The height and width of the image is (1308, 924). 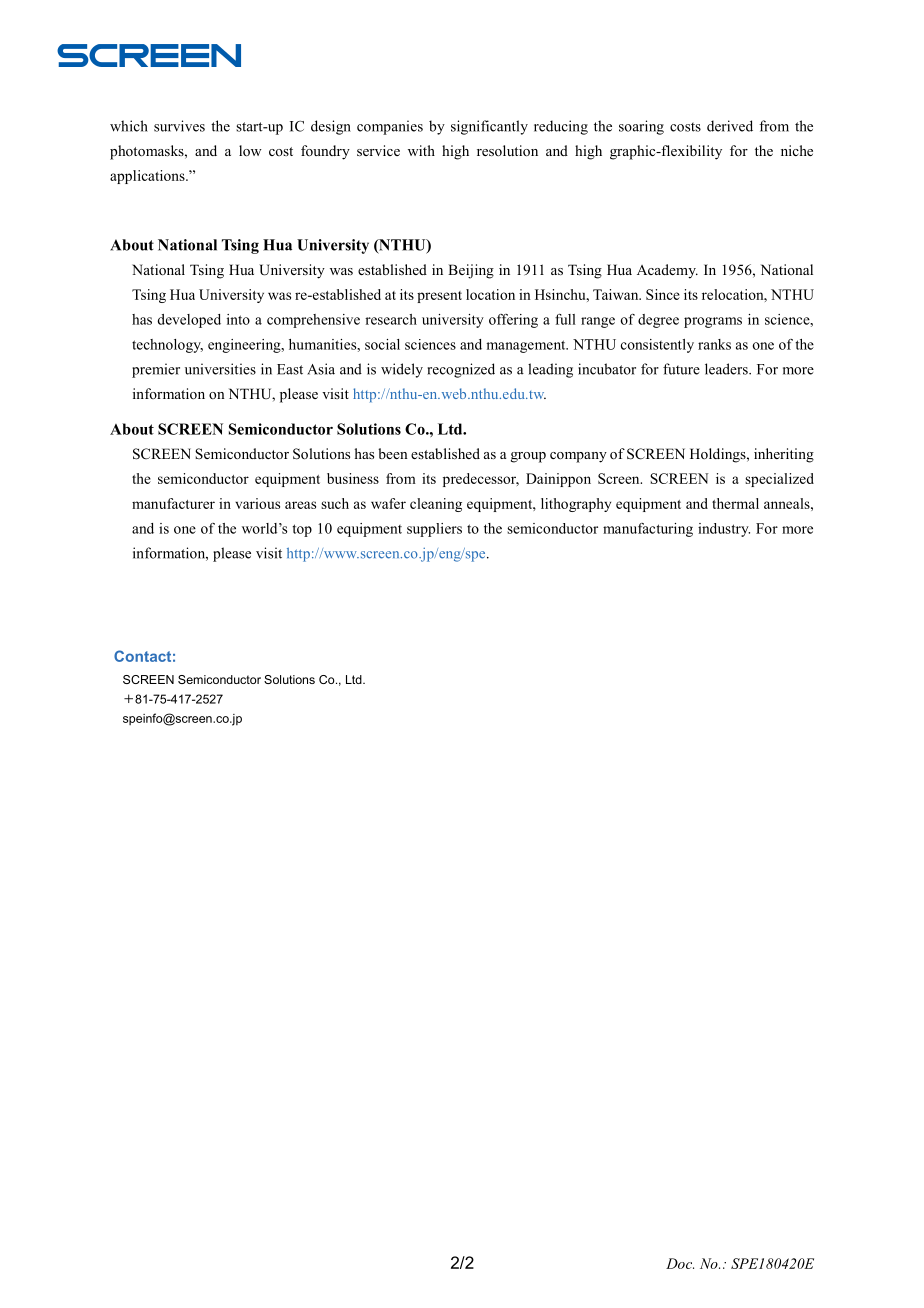 What do you see at coordinates (724, 530) in the image?
I see `industry` at bounding box center [724, 530].
